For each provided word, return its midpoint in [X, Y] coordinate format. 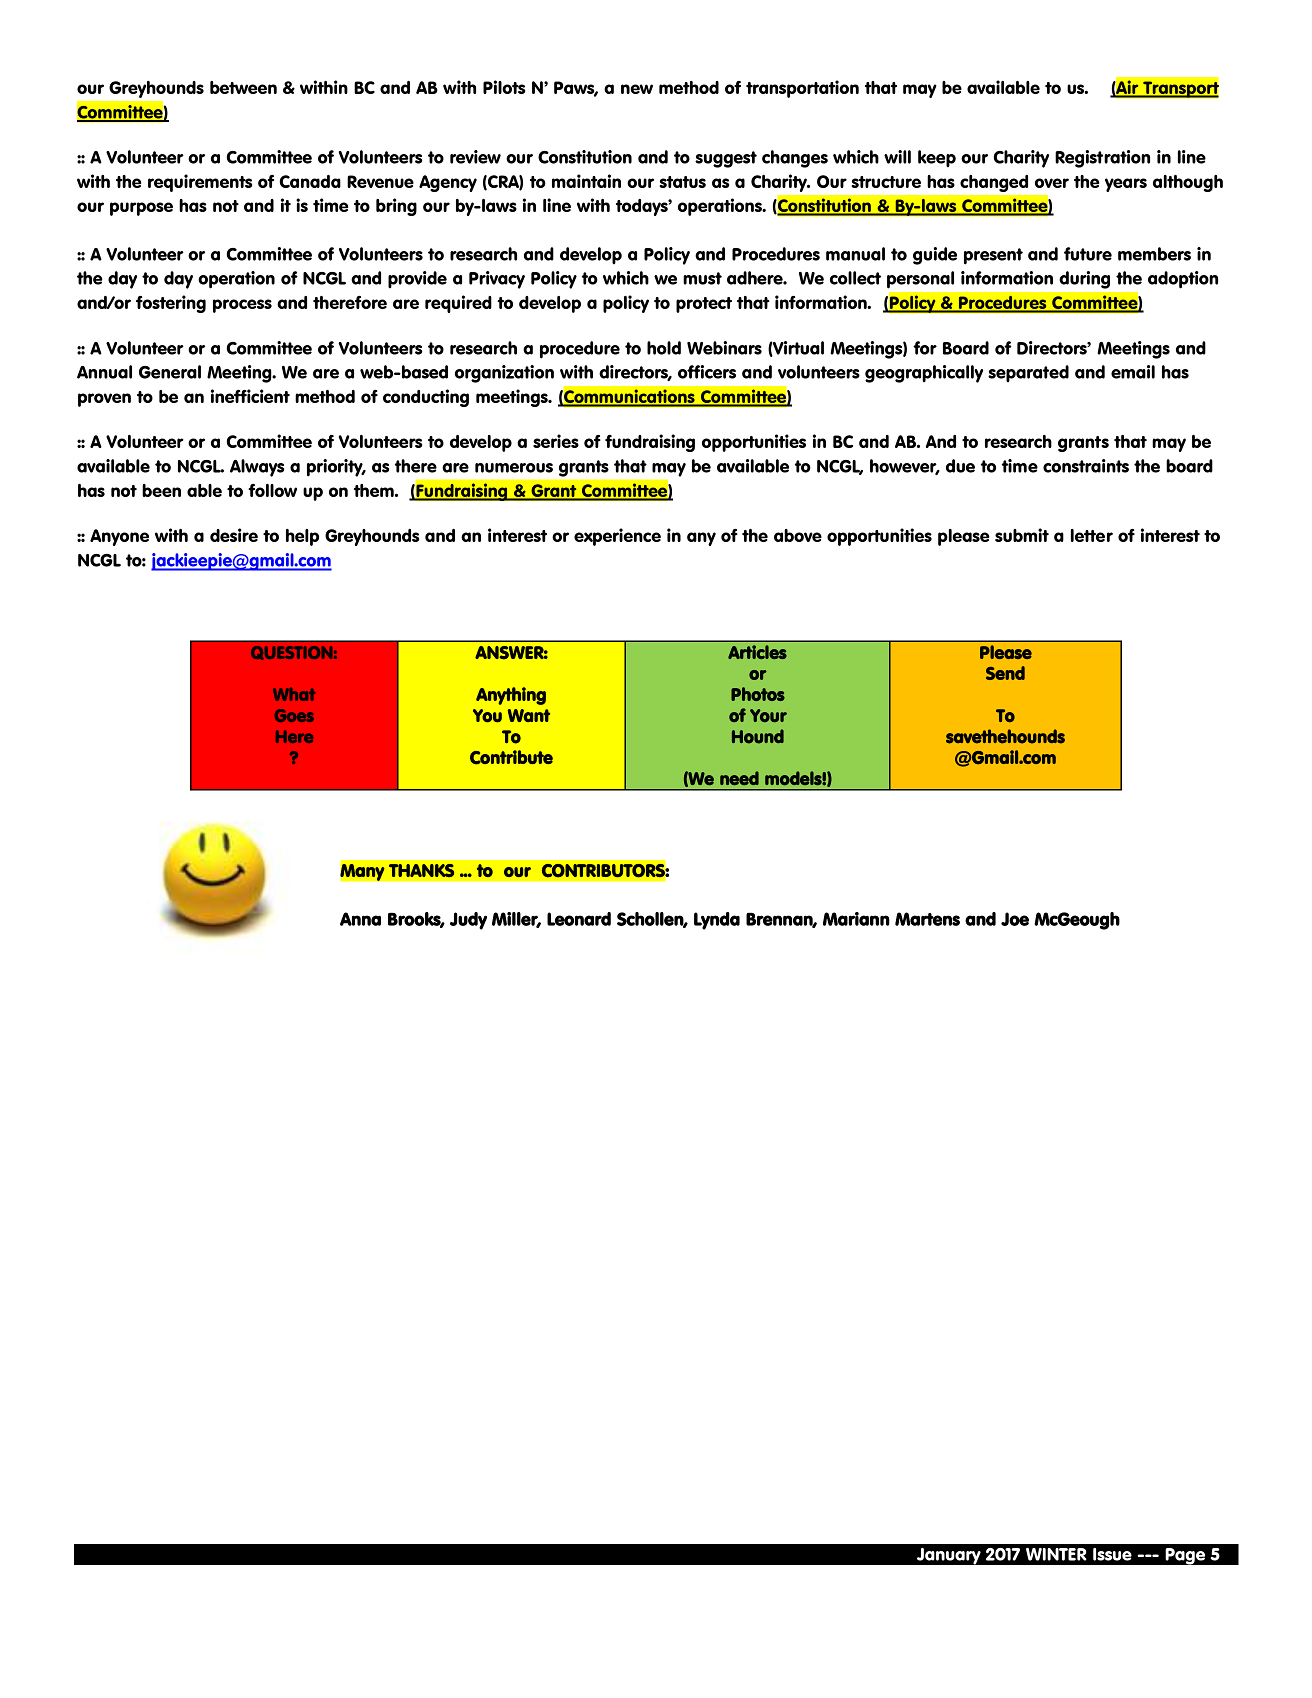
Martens [927, 919]
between [243, 87]
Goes [294, 715]
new [637, 89]
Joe [1015, 919]
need [739, 778]
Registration [1102, 159]
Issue [1112, 1554]
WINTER [1056, 1554]
